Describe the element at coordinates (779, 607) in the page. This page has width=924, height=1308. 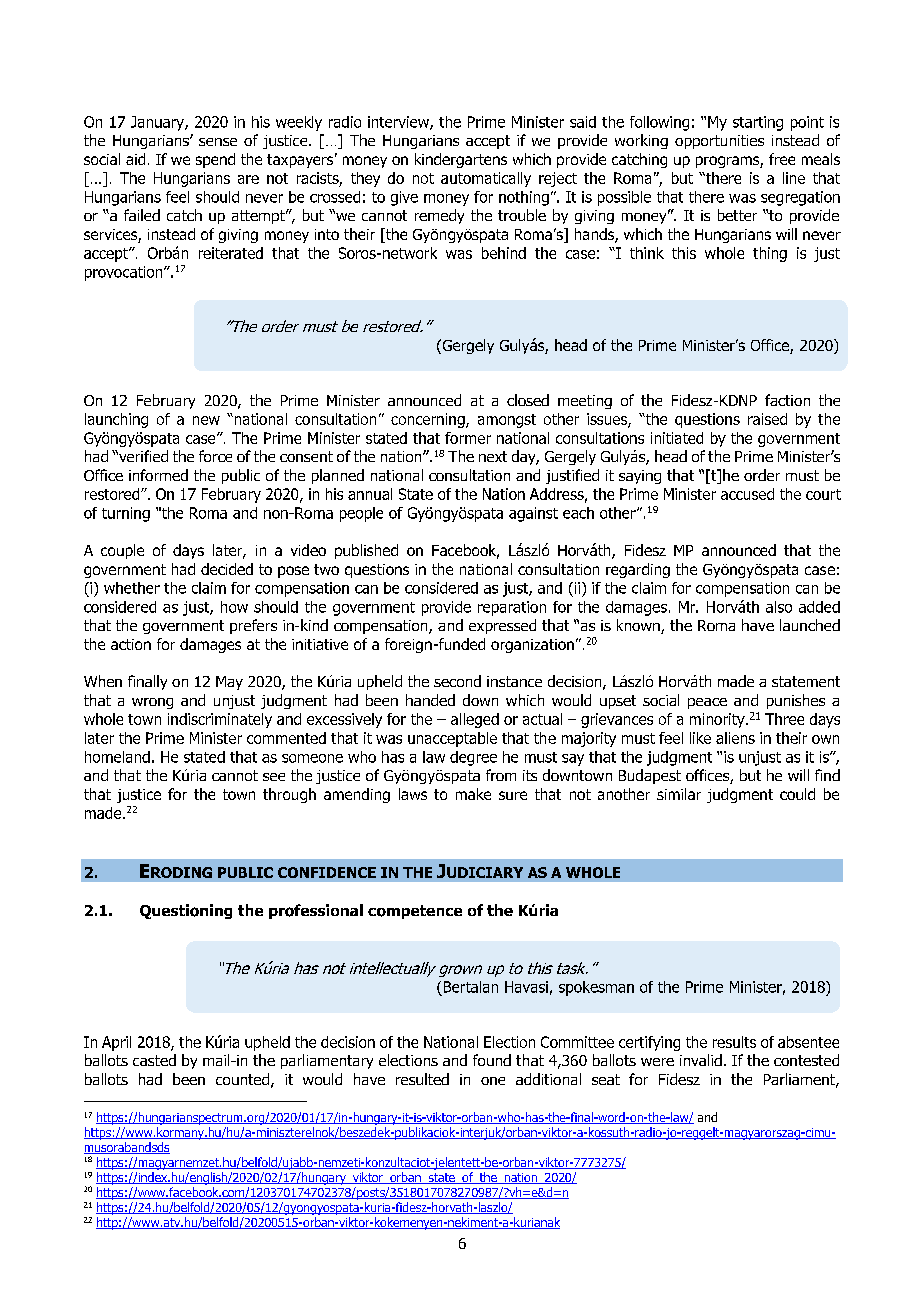
I see `also` at that location.
